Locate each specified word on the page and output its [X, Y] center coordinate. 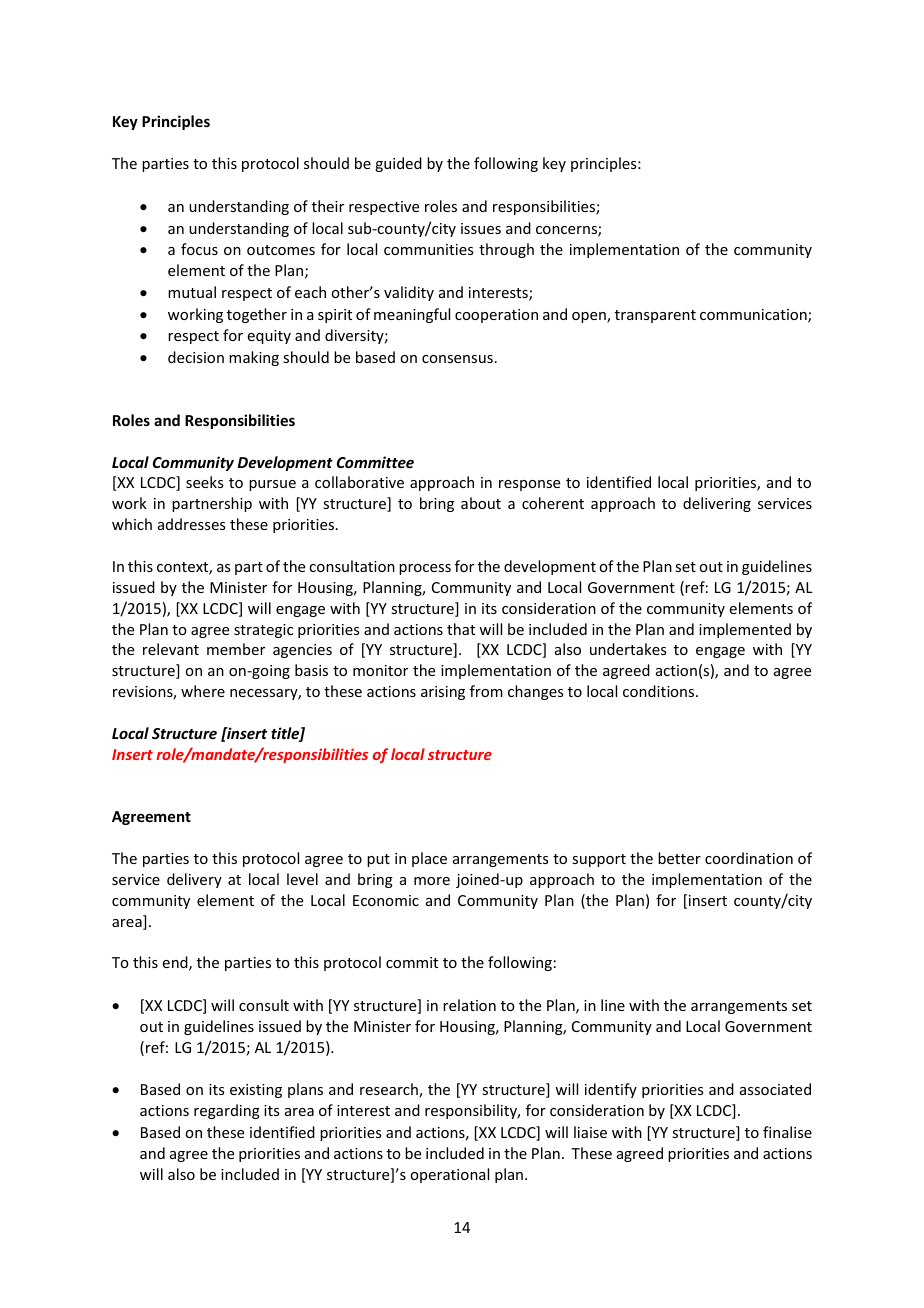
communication [754, 316]
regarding [227, 1111]
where [203, 691]
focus [199, 249]
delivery [194, 880]
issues [481, 228]
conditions [660, 691]
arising [443, 693]
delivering [717, 504]
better [679, 858]
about [481, 503]
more [432, 881]
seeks [204, 482]
